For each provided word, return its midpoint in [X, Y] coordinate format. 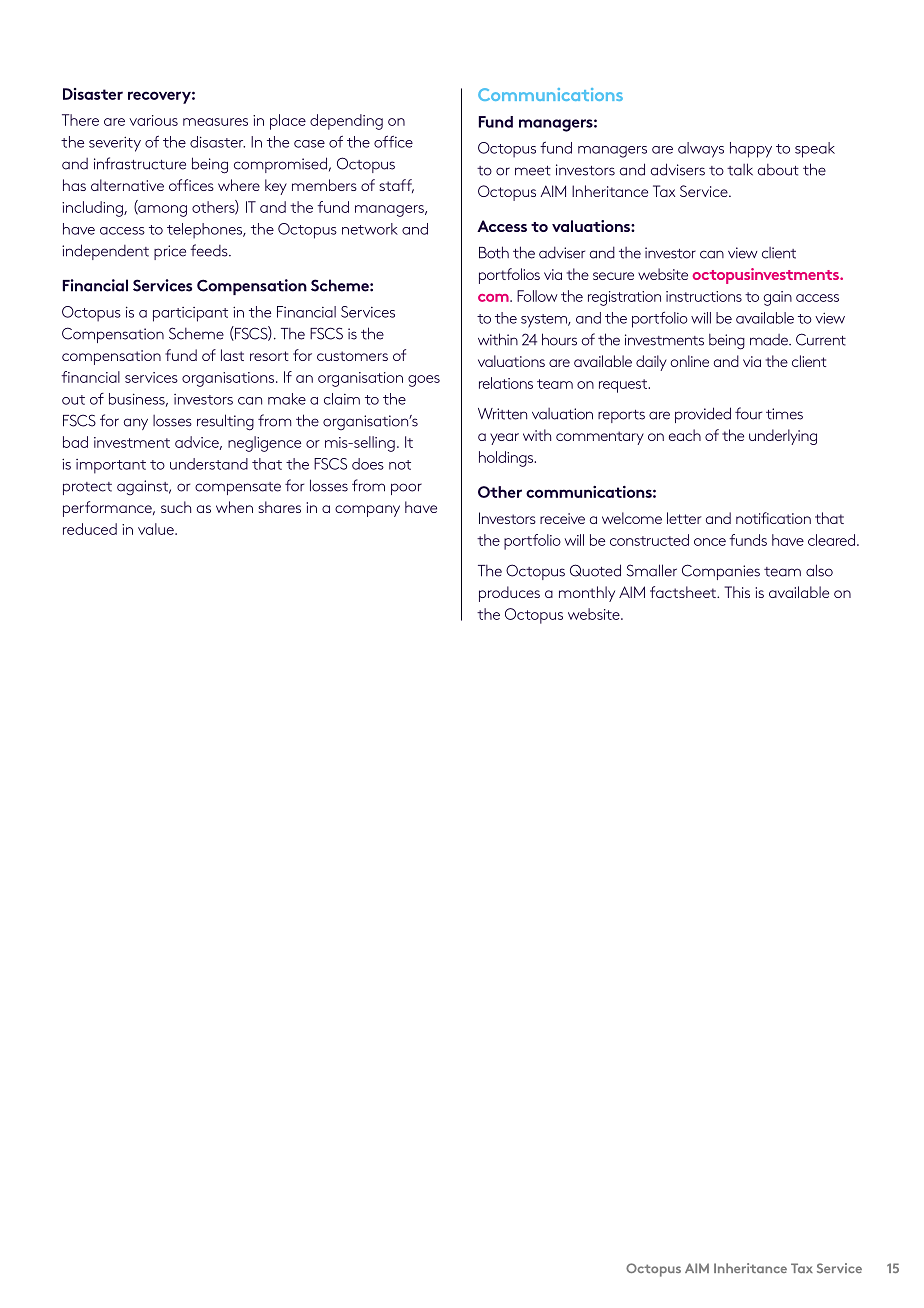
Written [502, 414]
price [170, 252]
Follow [537, 296]
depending [346, 122]
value [157, 529]
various [153, 120]
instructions [704, 296]
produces [509, 594]
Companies [721, 572]
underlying [783, 437]
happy [751, 150]
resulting [225, 422]
